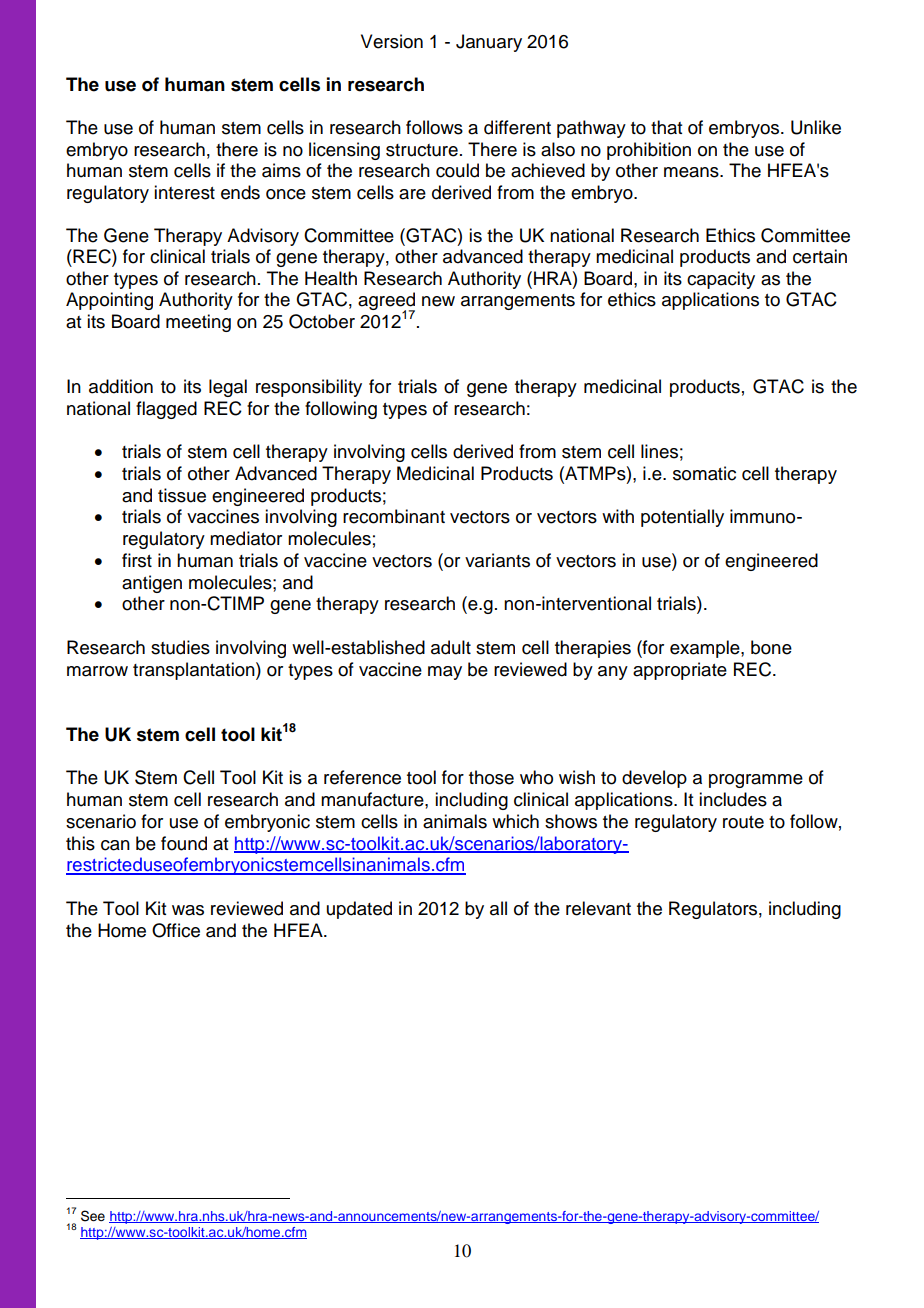 The height and width of the screenshot is (1308, 924). What do you see at coordinates (489, 43) in the screenshot?
I see `January` at bounding box center [489, 43].
